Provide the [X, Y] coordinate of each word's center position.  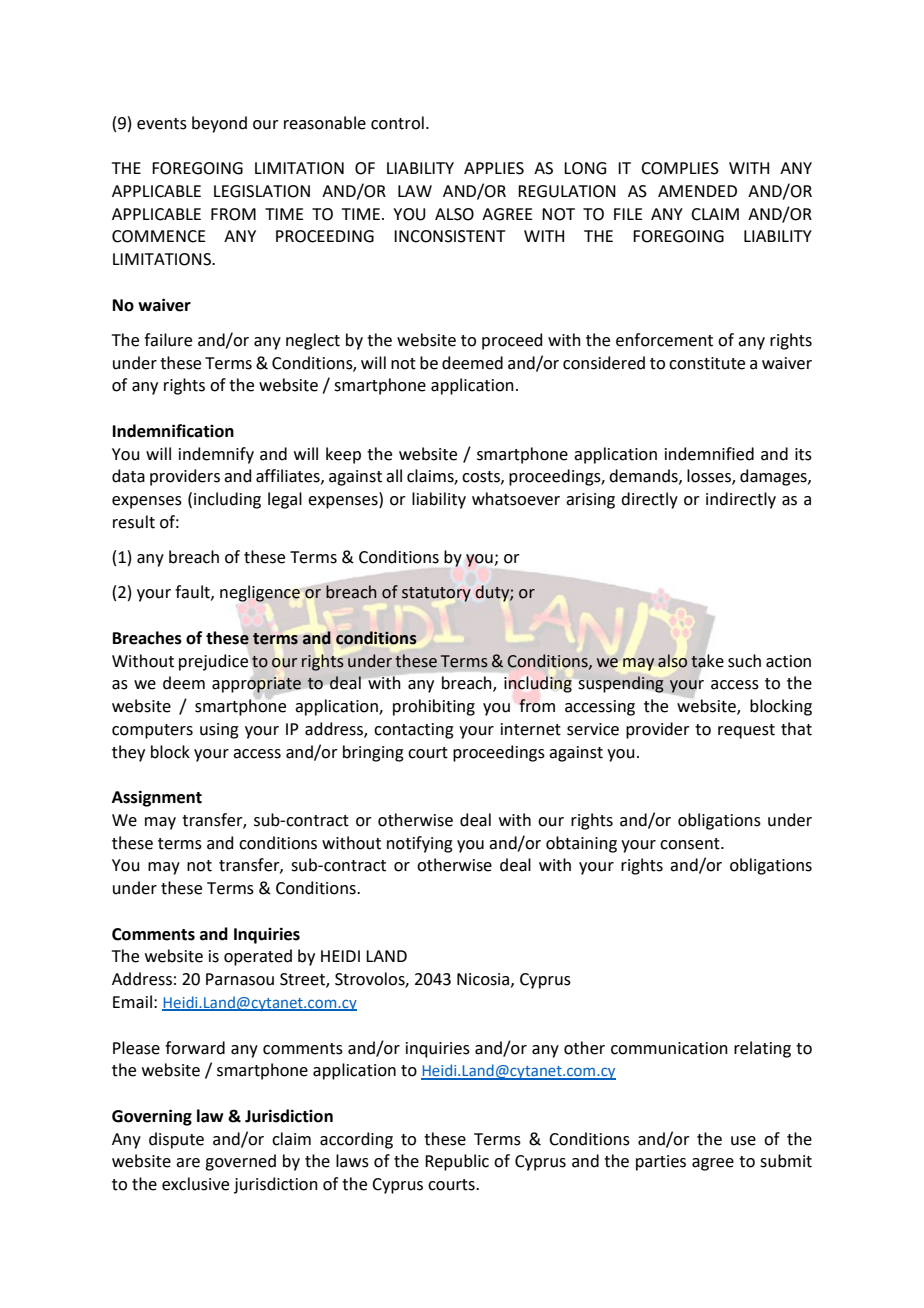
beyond [219, 124]
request [746, 731]
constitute [707, 363]
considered [604, 363]
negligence [261, 594]
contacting [414, 731]
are [188, 1163]
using [219, 731]
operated [258, 957]
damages [774, 477]
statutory [436, 594]
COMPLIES [680, 168]
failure [168, 340]
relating [762, 1049]
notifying [420, 844]
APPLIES [494, 168]
